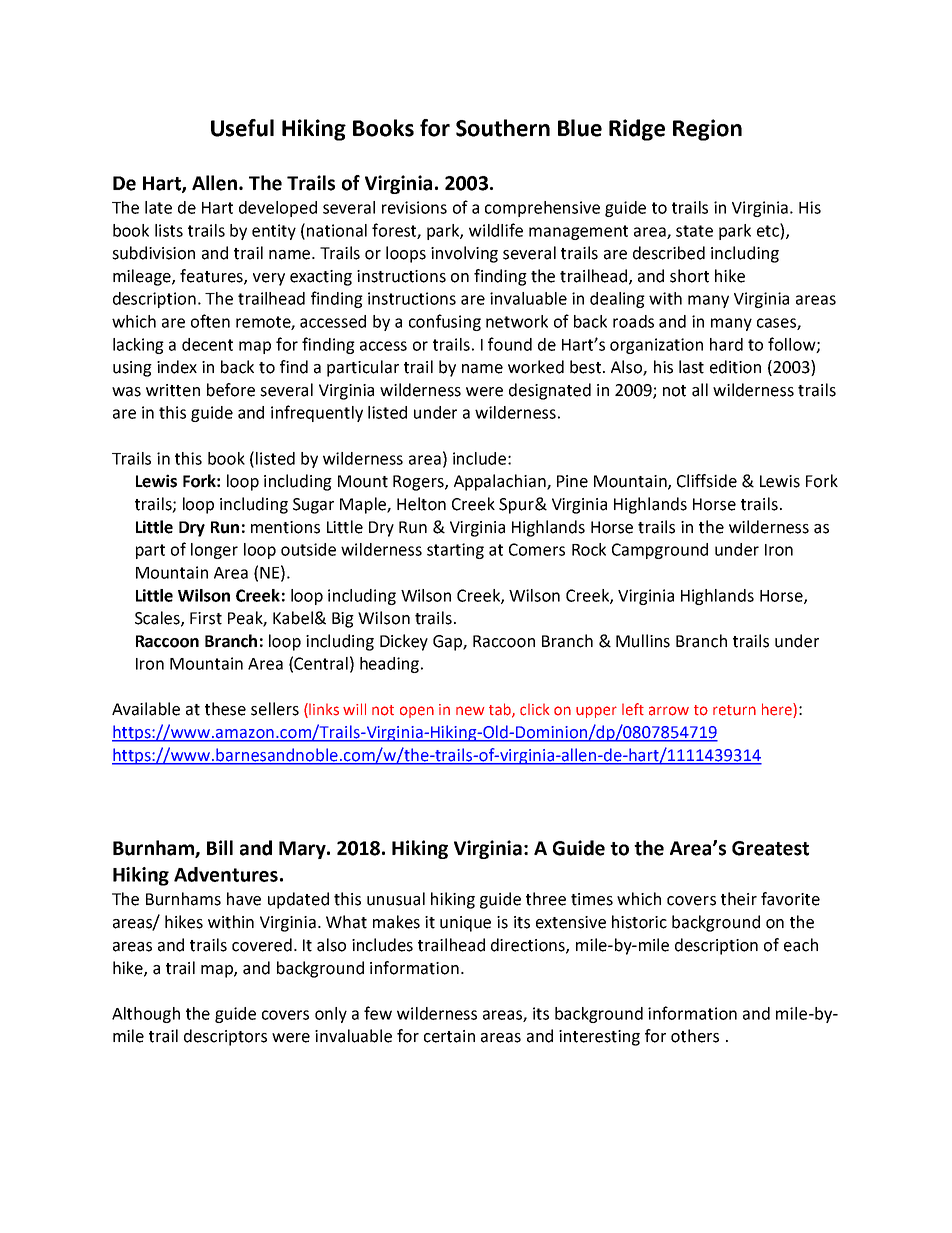  What do you see at coordinates (707, 481) in the screenshot?
I see `Cliffside` at bounding box center [707, 481].
